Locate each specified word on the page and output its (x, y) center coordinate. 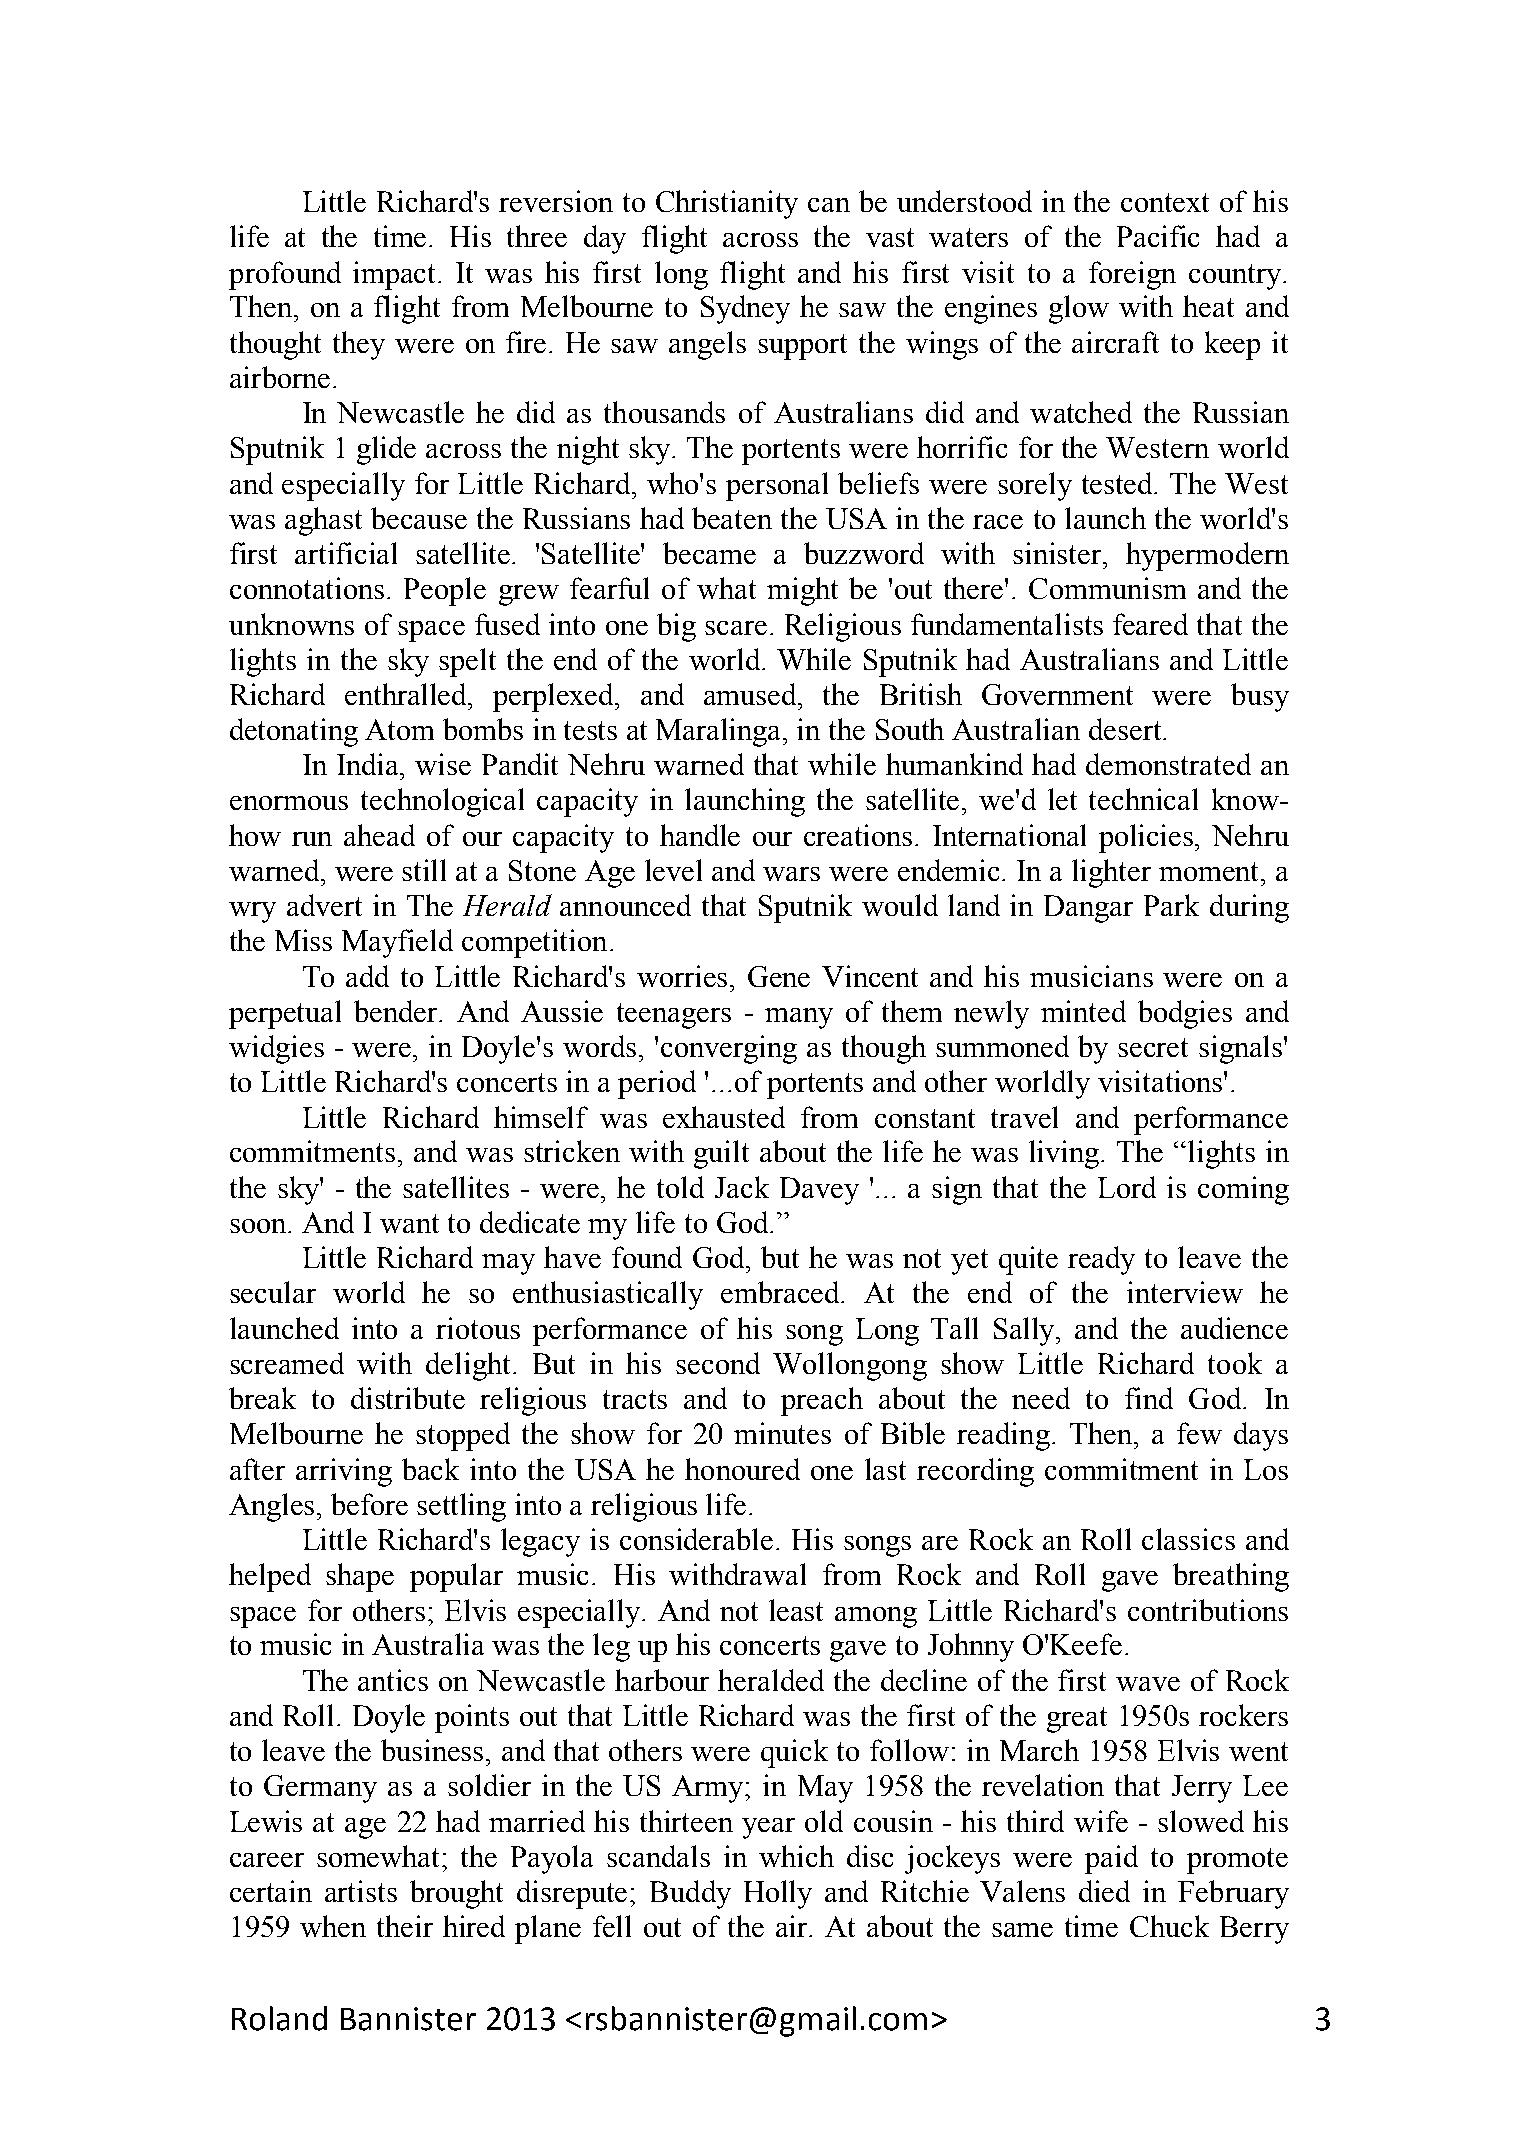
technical (1143, 799)
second (718, 1363)
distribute (408, 1398)
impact (396, 275)
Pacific (1158, 236)
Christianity (727, 204)
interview (1185, 1292)
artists (361, 1891)
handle (700, 835)
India (369, 764)
